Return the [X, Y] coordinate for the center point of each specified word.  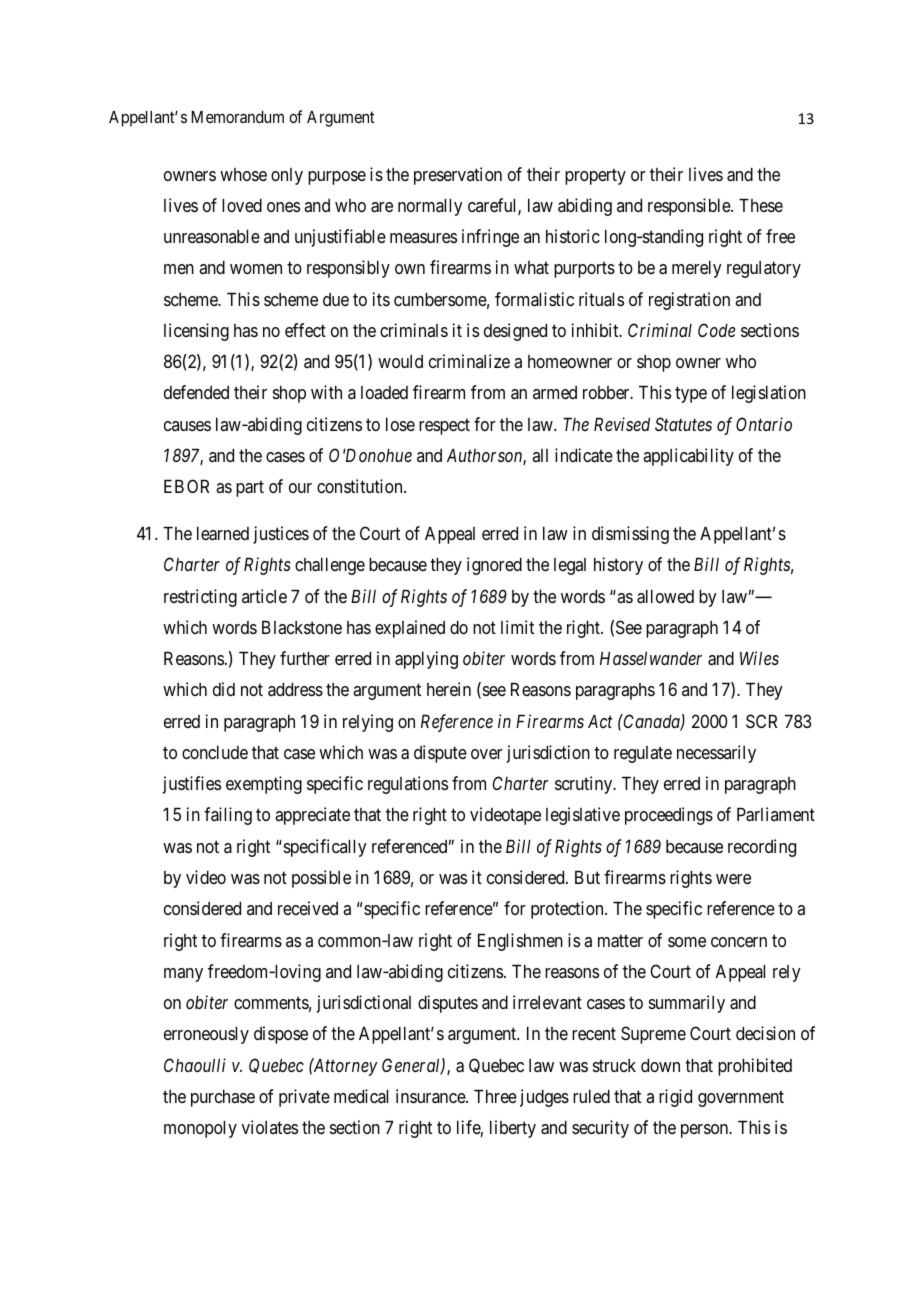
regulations [408, 785]
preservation [458, 176]
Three [495, 1096]
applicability [688, 457]
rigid [675, 1098]
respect [444, 426]
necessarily [716, 754]
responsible [690, 207]
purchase [223, 1098]
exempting [264, 785]
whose [243, 174]
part [250, 489]
